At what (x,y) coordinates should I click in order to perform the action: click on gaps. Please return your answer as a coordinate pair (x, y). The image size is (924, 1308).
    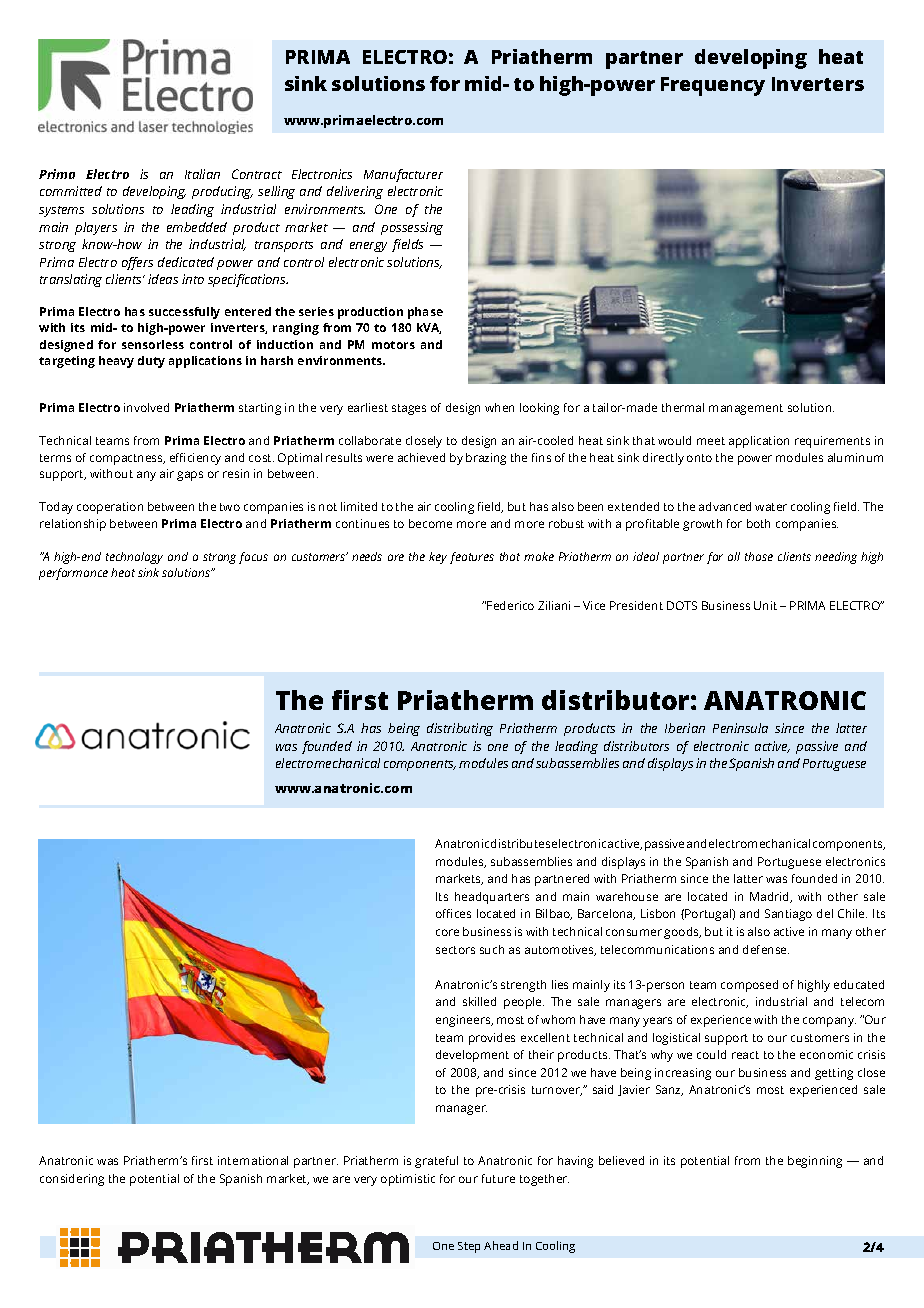
    Looking at the image, I should click on (190, 476).
